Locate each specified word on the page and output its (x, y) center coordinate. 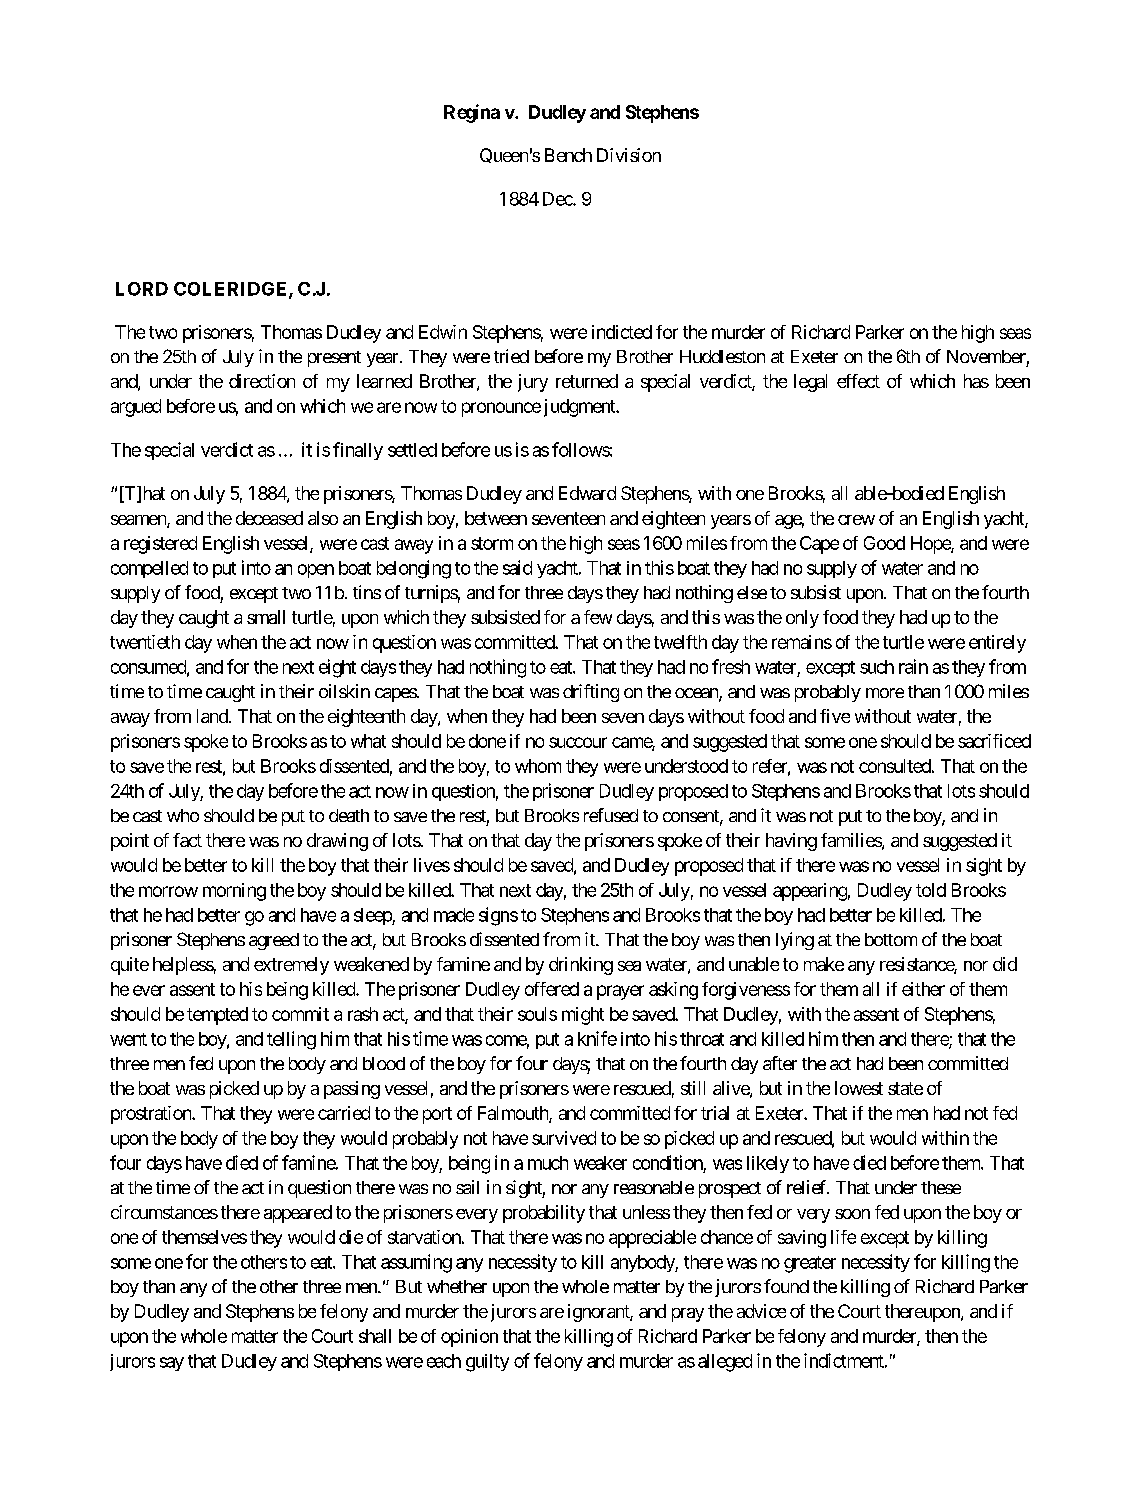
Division (629, 155)
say (172, 1364)
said (517, 567)
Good (884, 543)
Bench (568, 155)
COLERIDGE (232, 290)
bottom (891, 939)
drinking (581, 966)
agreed (274, 941)
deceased (269, 518)
